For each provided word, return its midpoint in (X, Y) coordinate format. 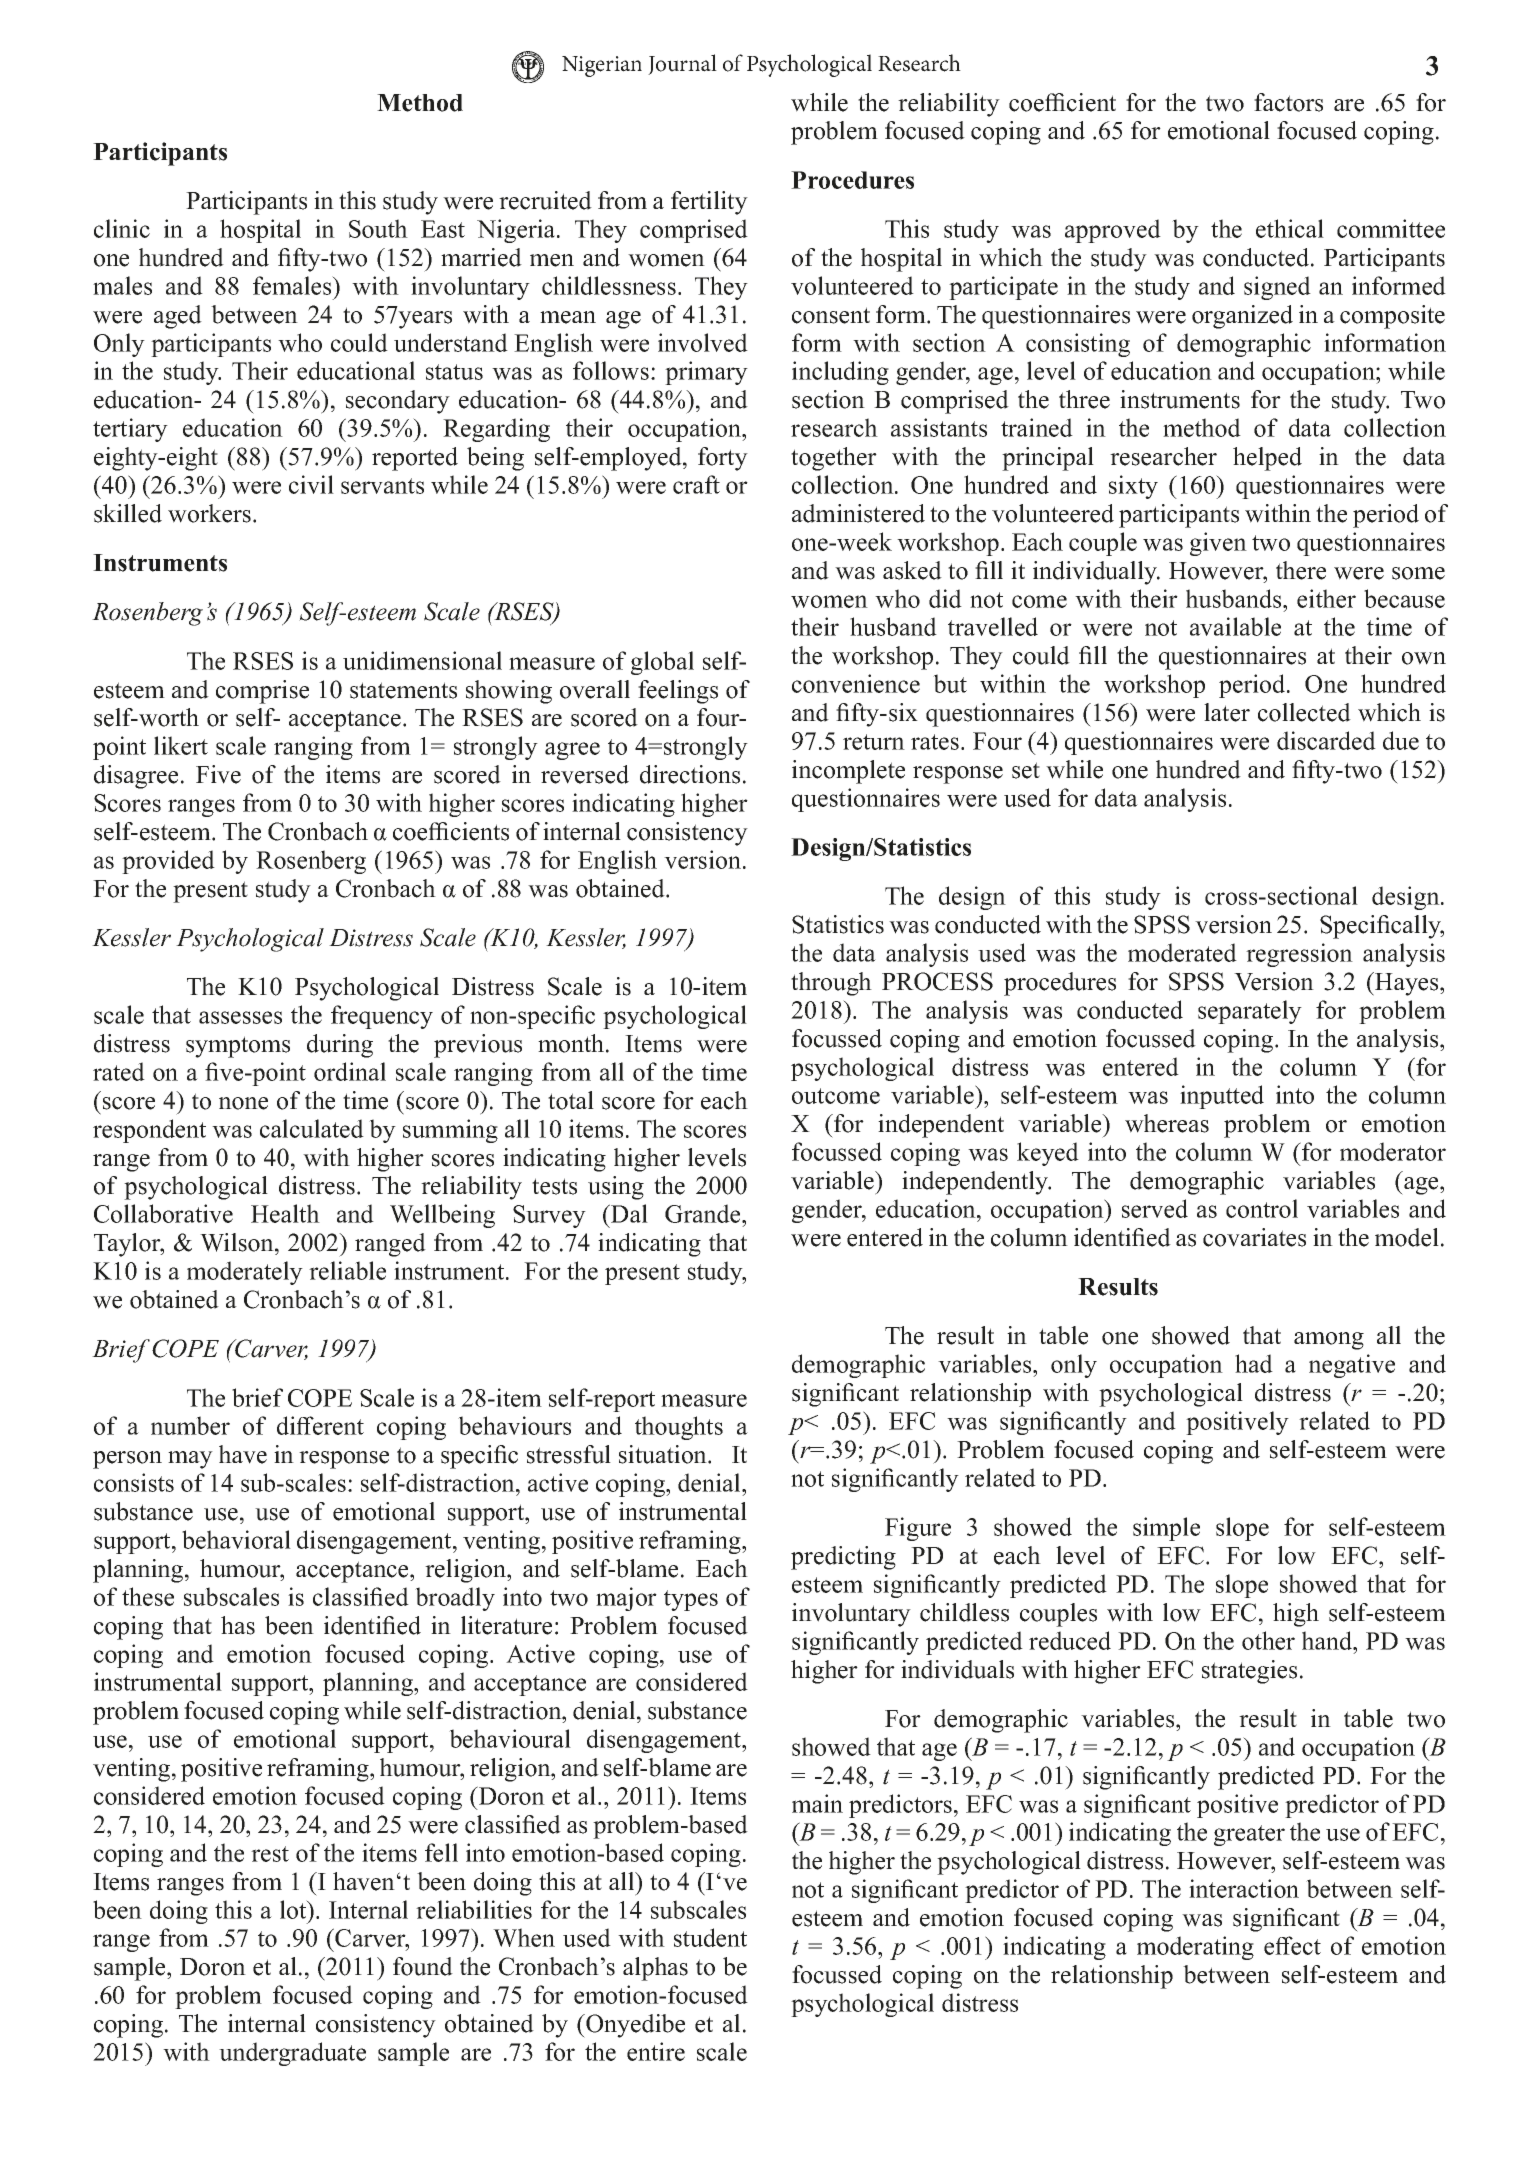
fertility (709, 203)
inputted (1222, 1097)
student (710, 1937)
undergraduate (292, 2054)
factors (1288, 102)
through (831, 984)
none (243, 1103)
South (378, 228)
